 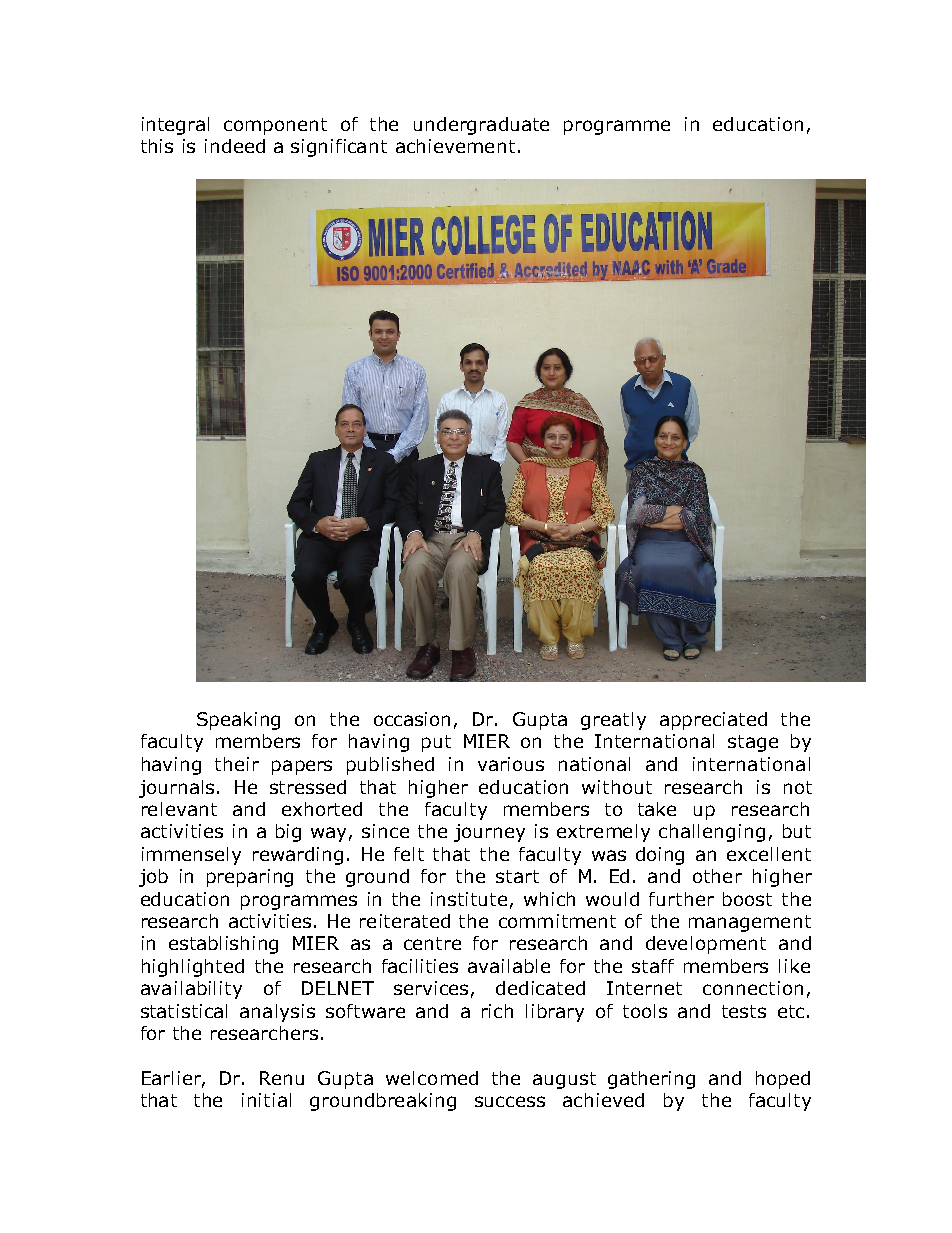 What do you see at coordinates (712, 833) in the document?
I see `challenging` at bounding box center [712, 833].
